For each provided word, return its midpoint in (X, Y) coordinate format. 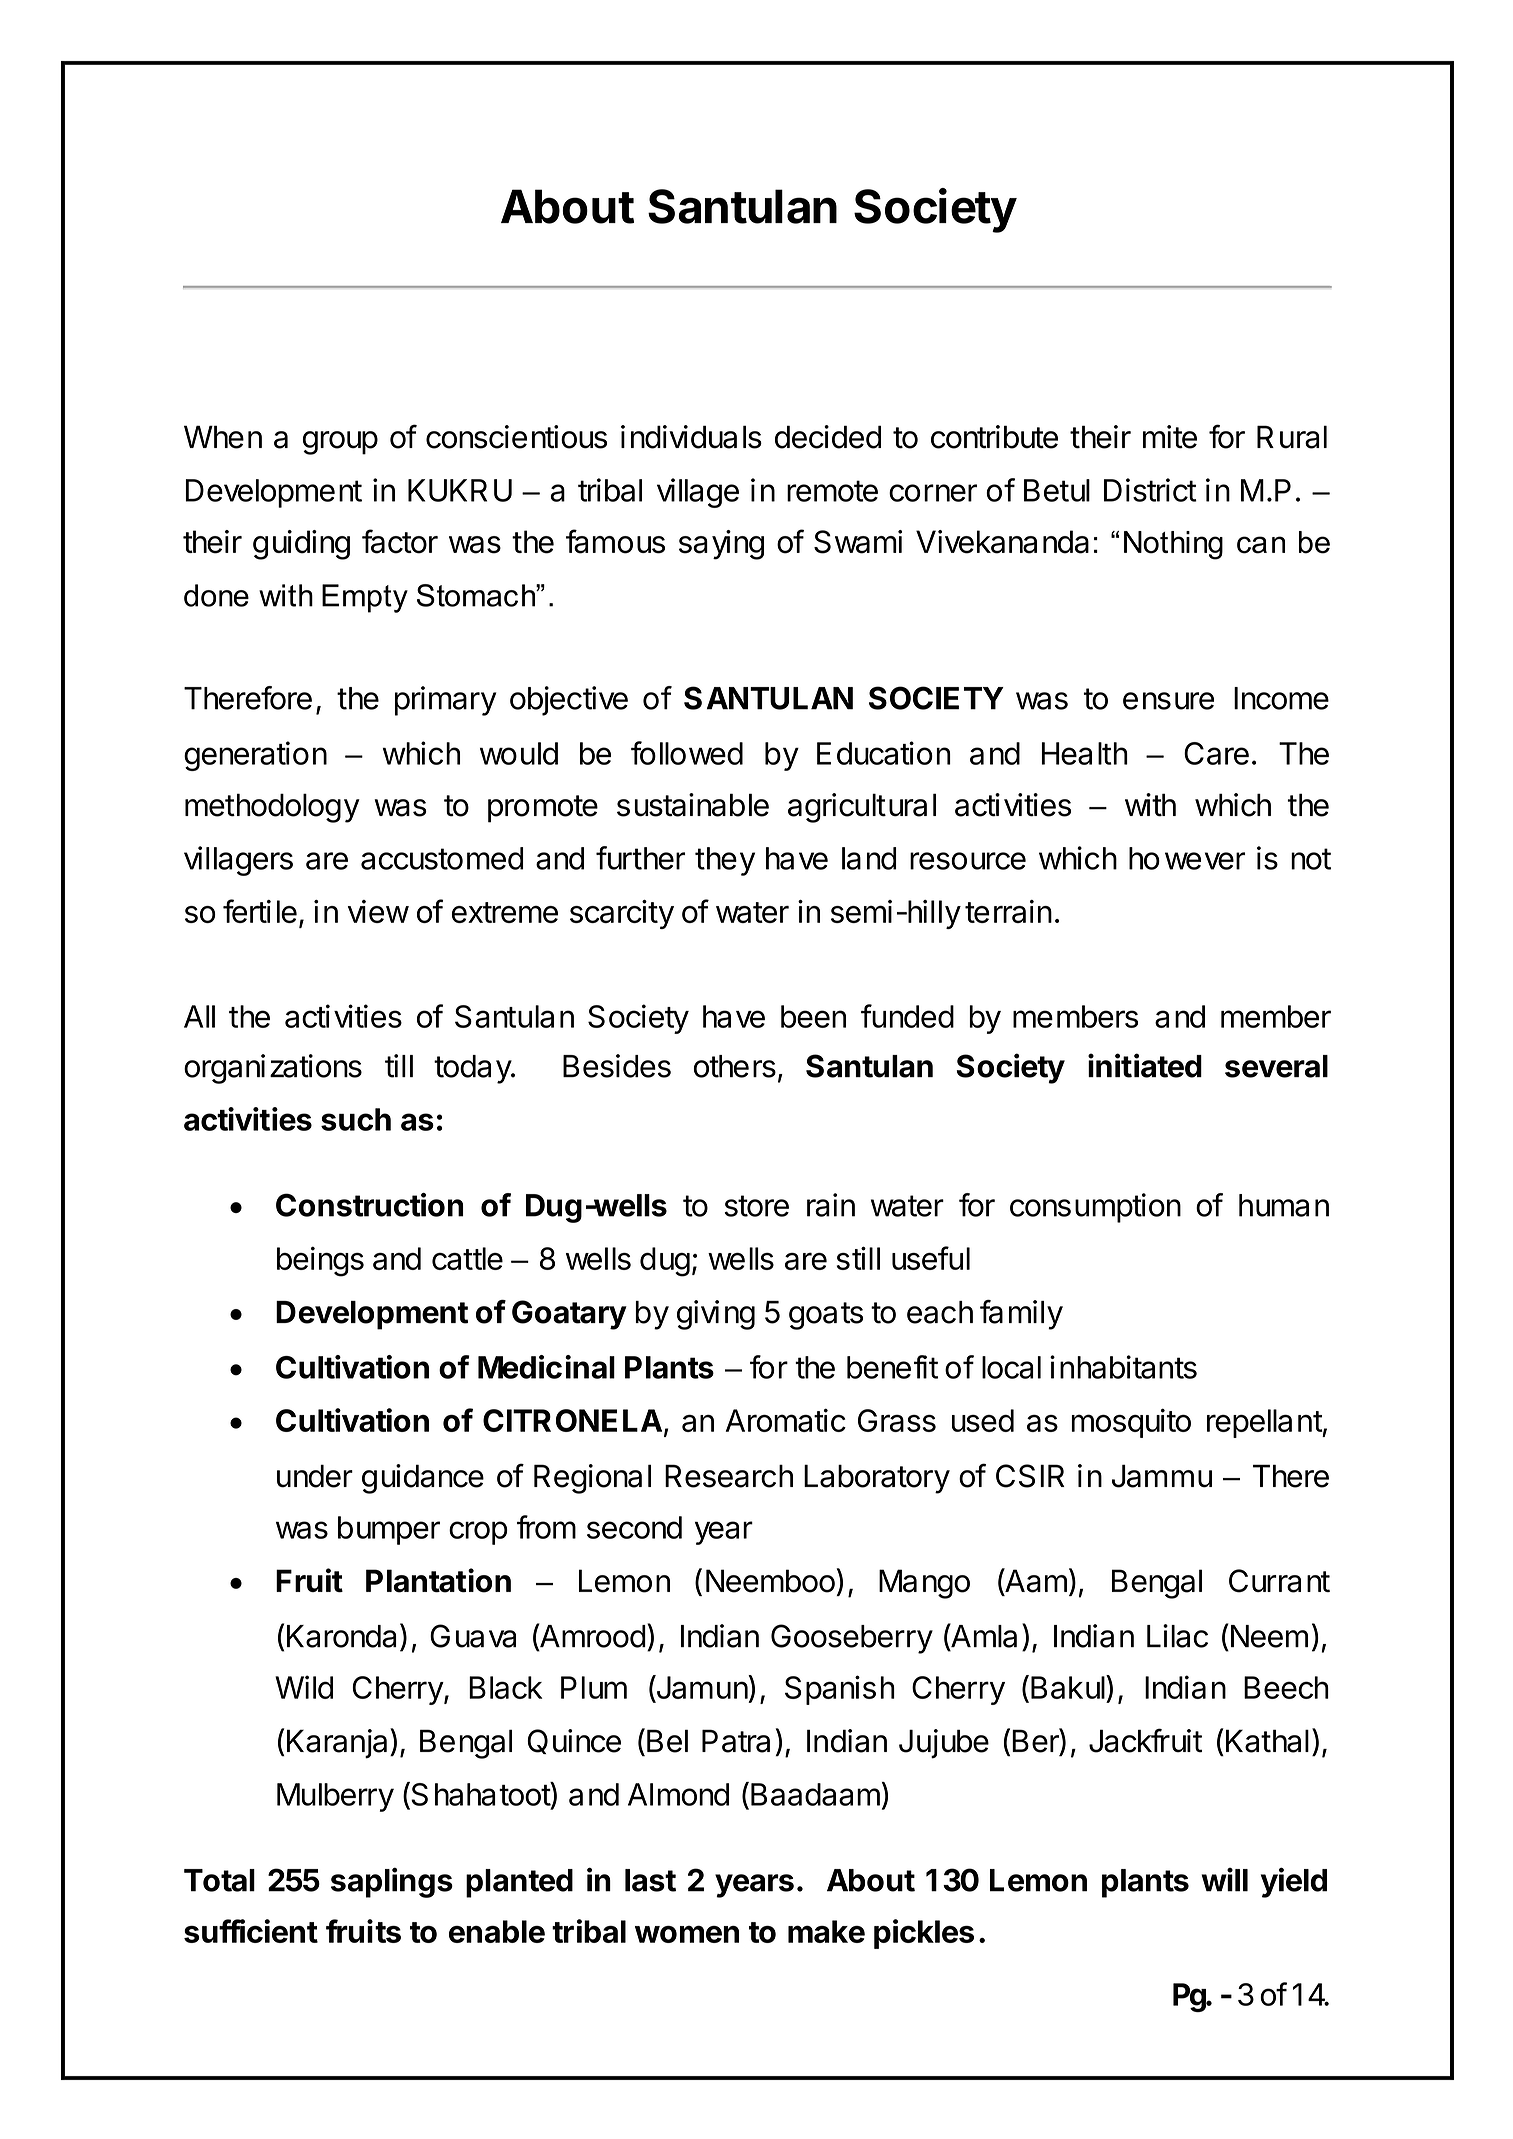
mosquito (1131, 1423)
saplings (392, 1882)
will (1224, 1880)
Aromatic (786, 1420)
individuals (691, 437)
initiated (1145, 1065)
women (687, 1934)
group (340, 443)
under (315, 1476)
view (378, 911)
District (1150, 490)
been (813, 1016)
